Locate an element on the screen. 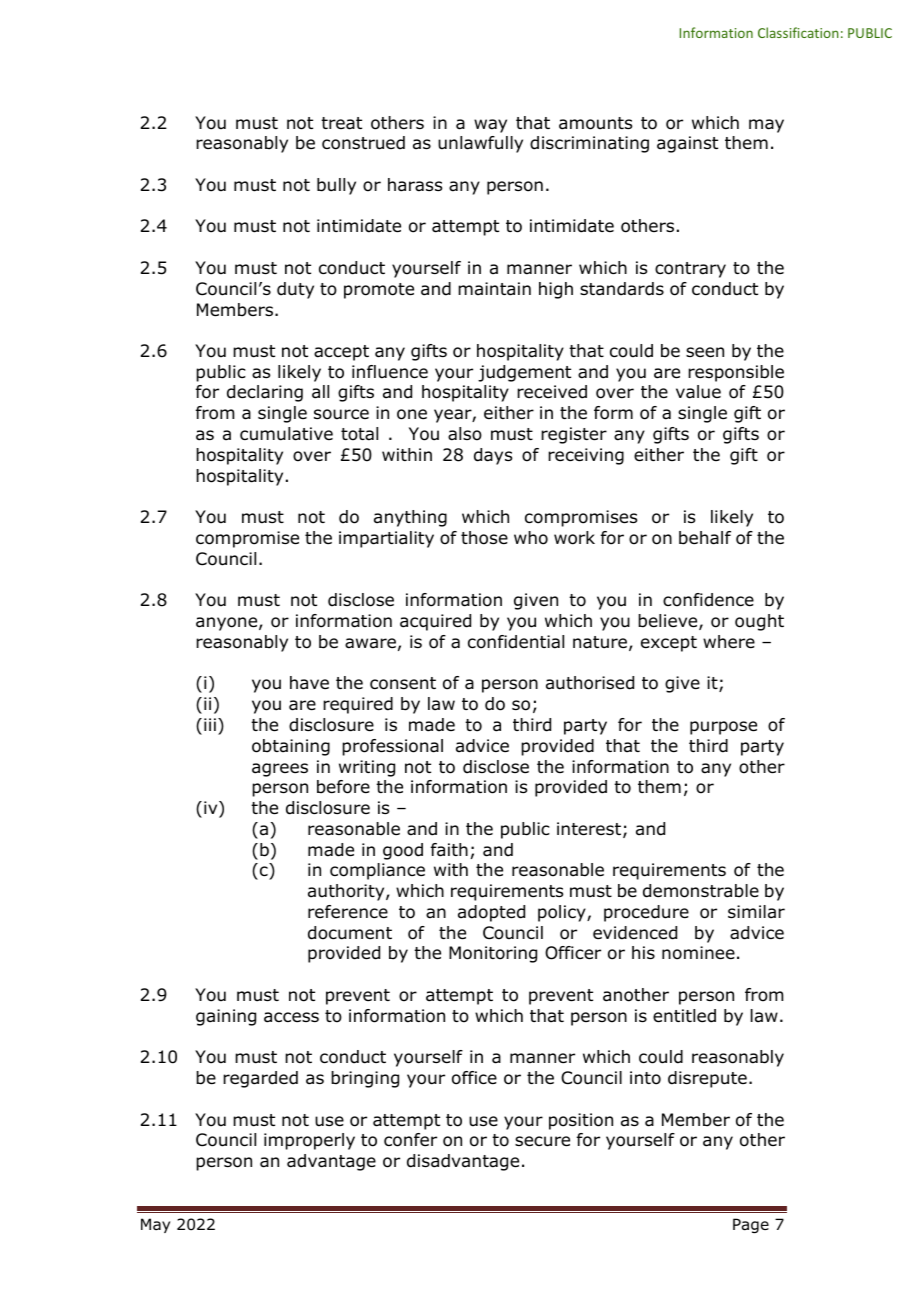 The height and width of the screenshot is (1308, 924). confidential is located at coordinates (516, 642).
